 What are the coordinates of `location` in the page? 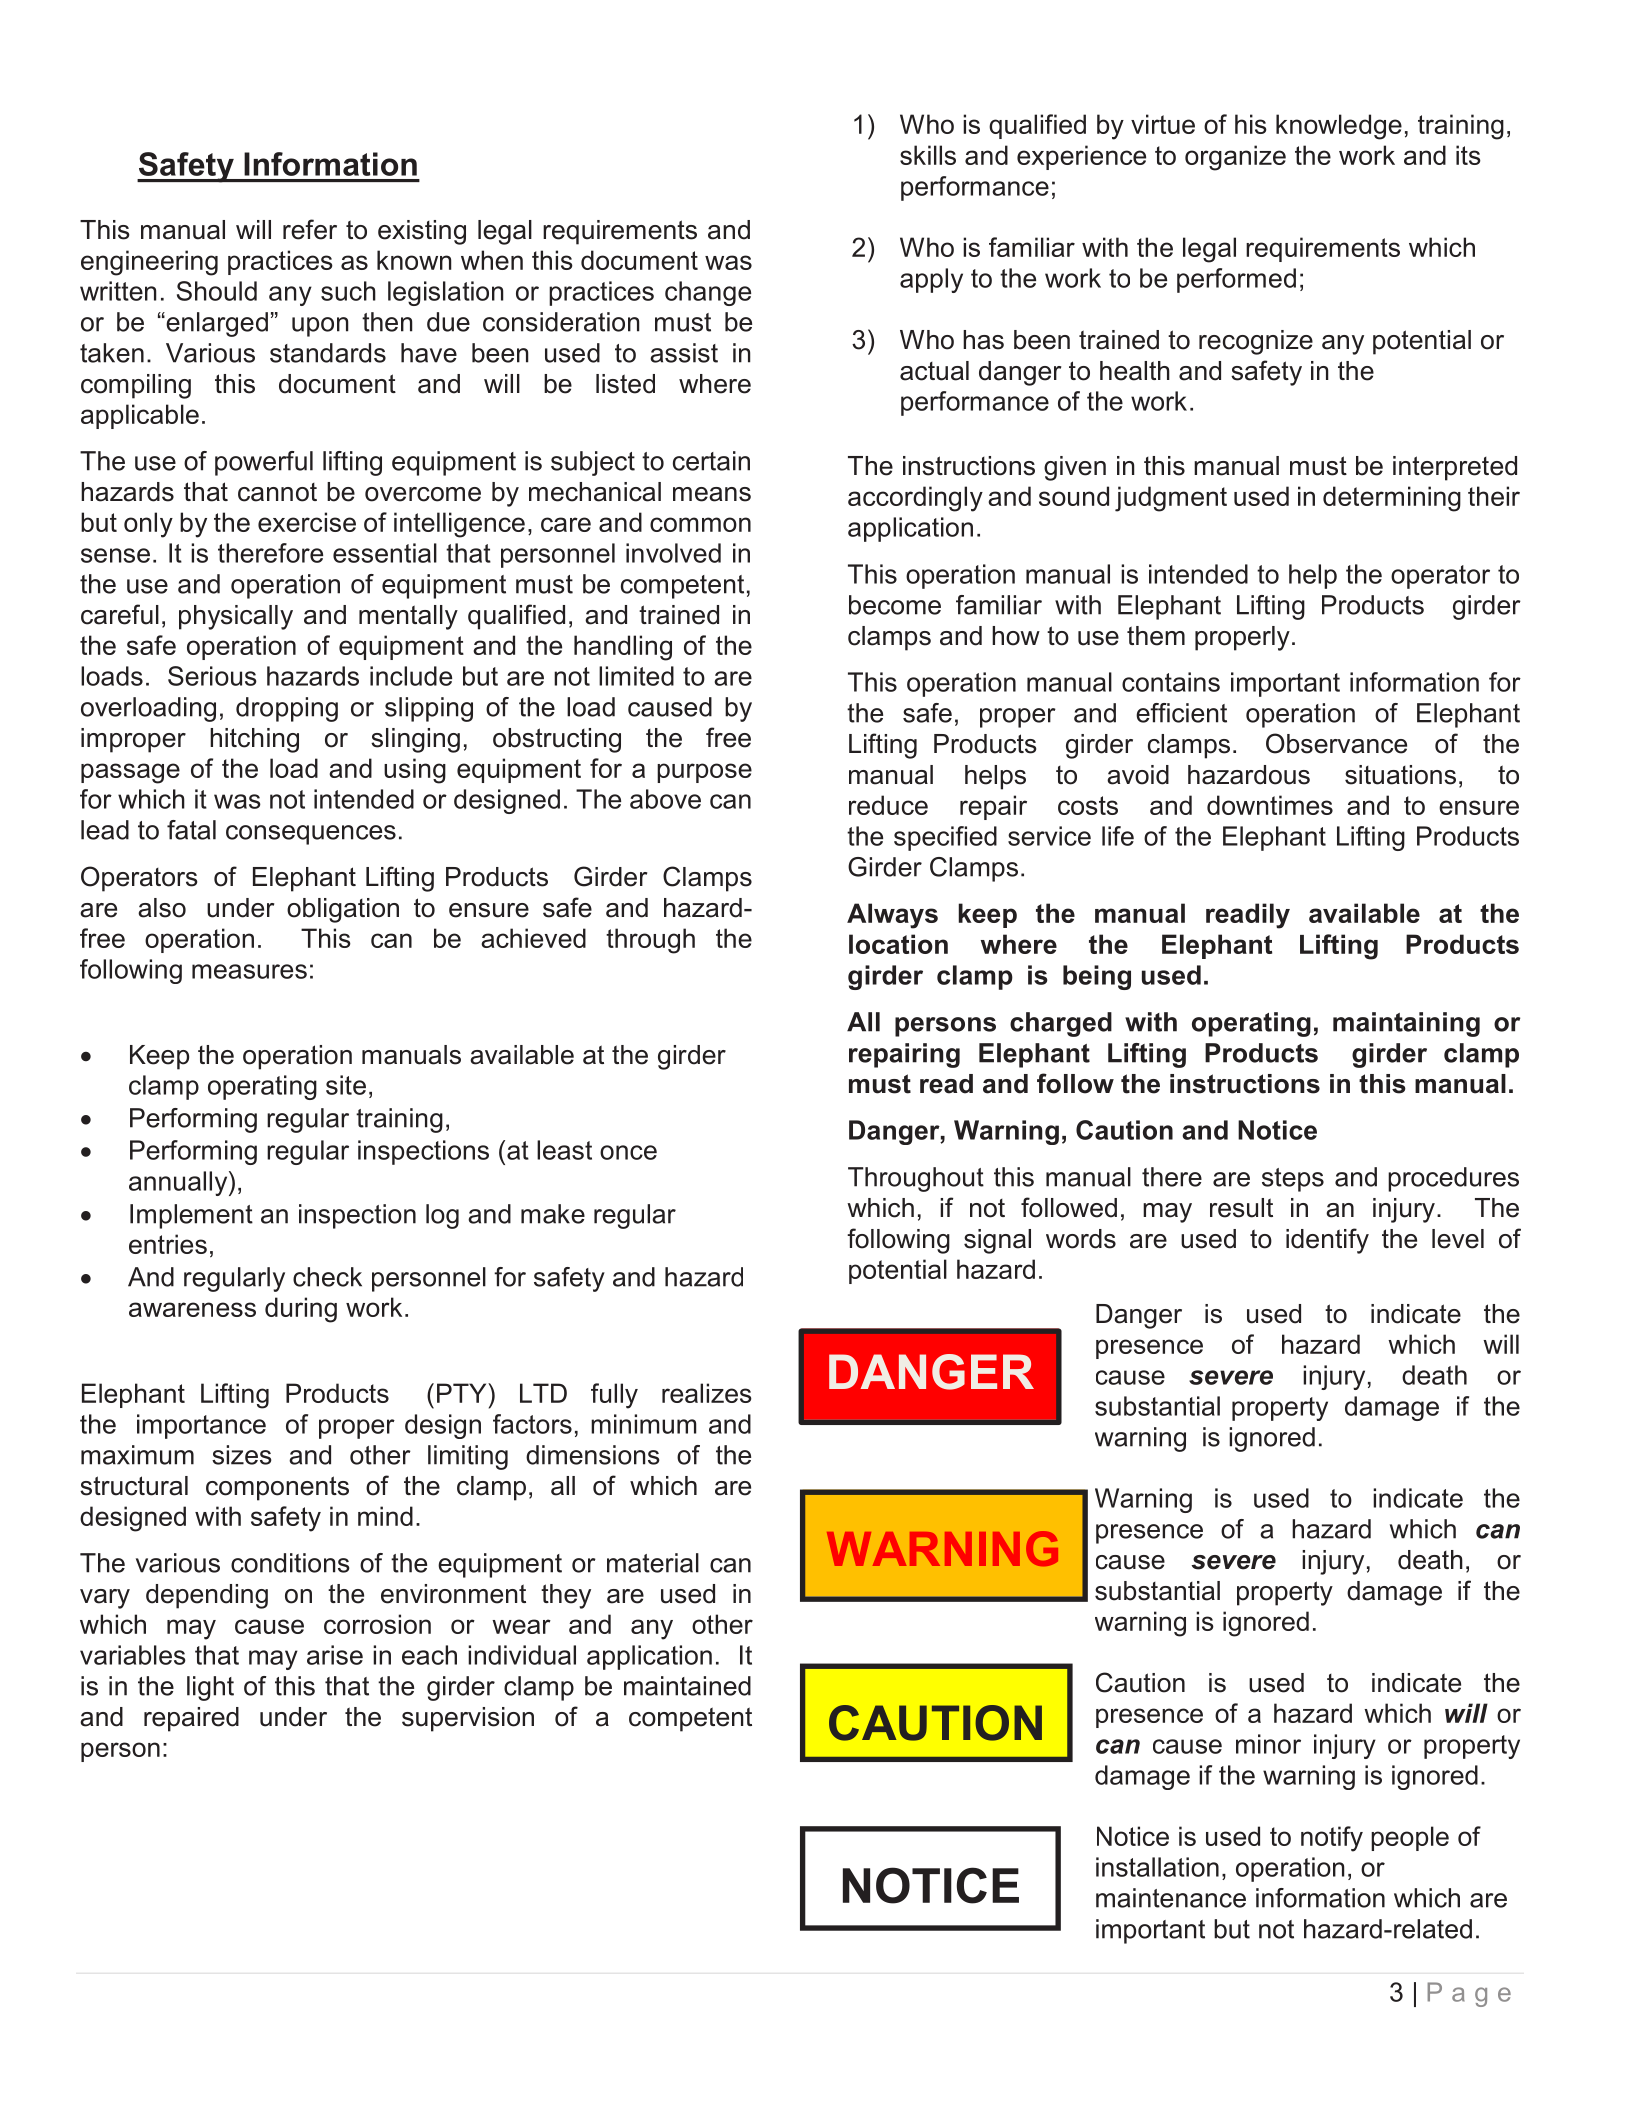 It's located at (898, 944).
